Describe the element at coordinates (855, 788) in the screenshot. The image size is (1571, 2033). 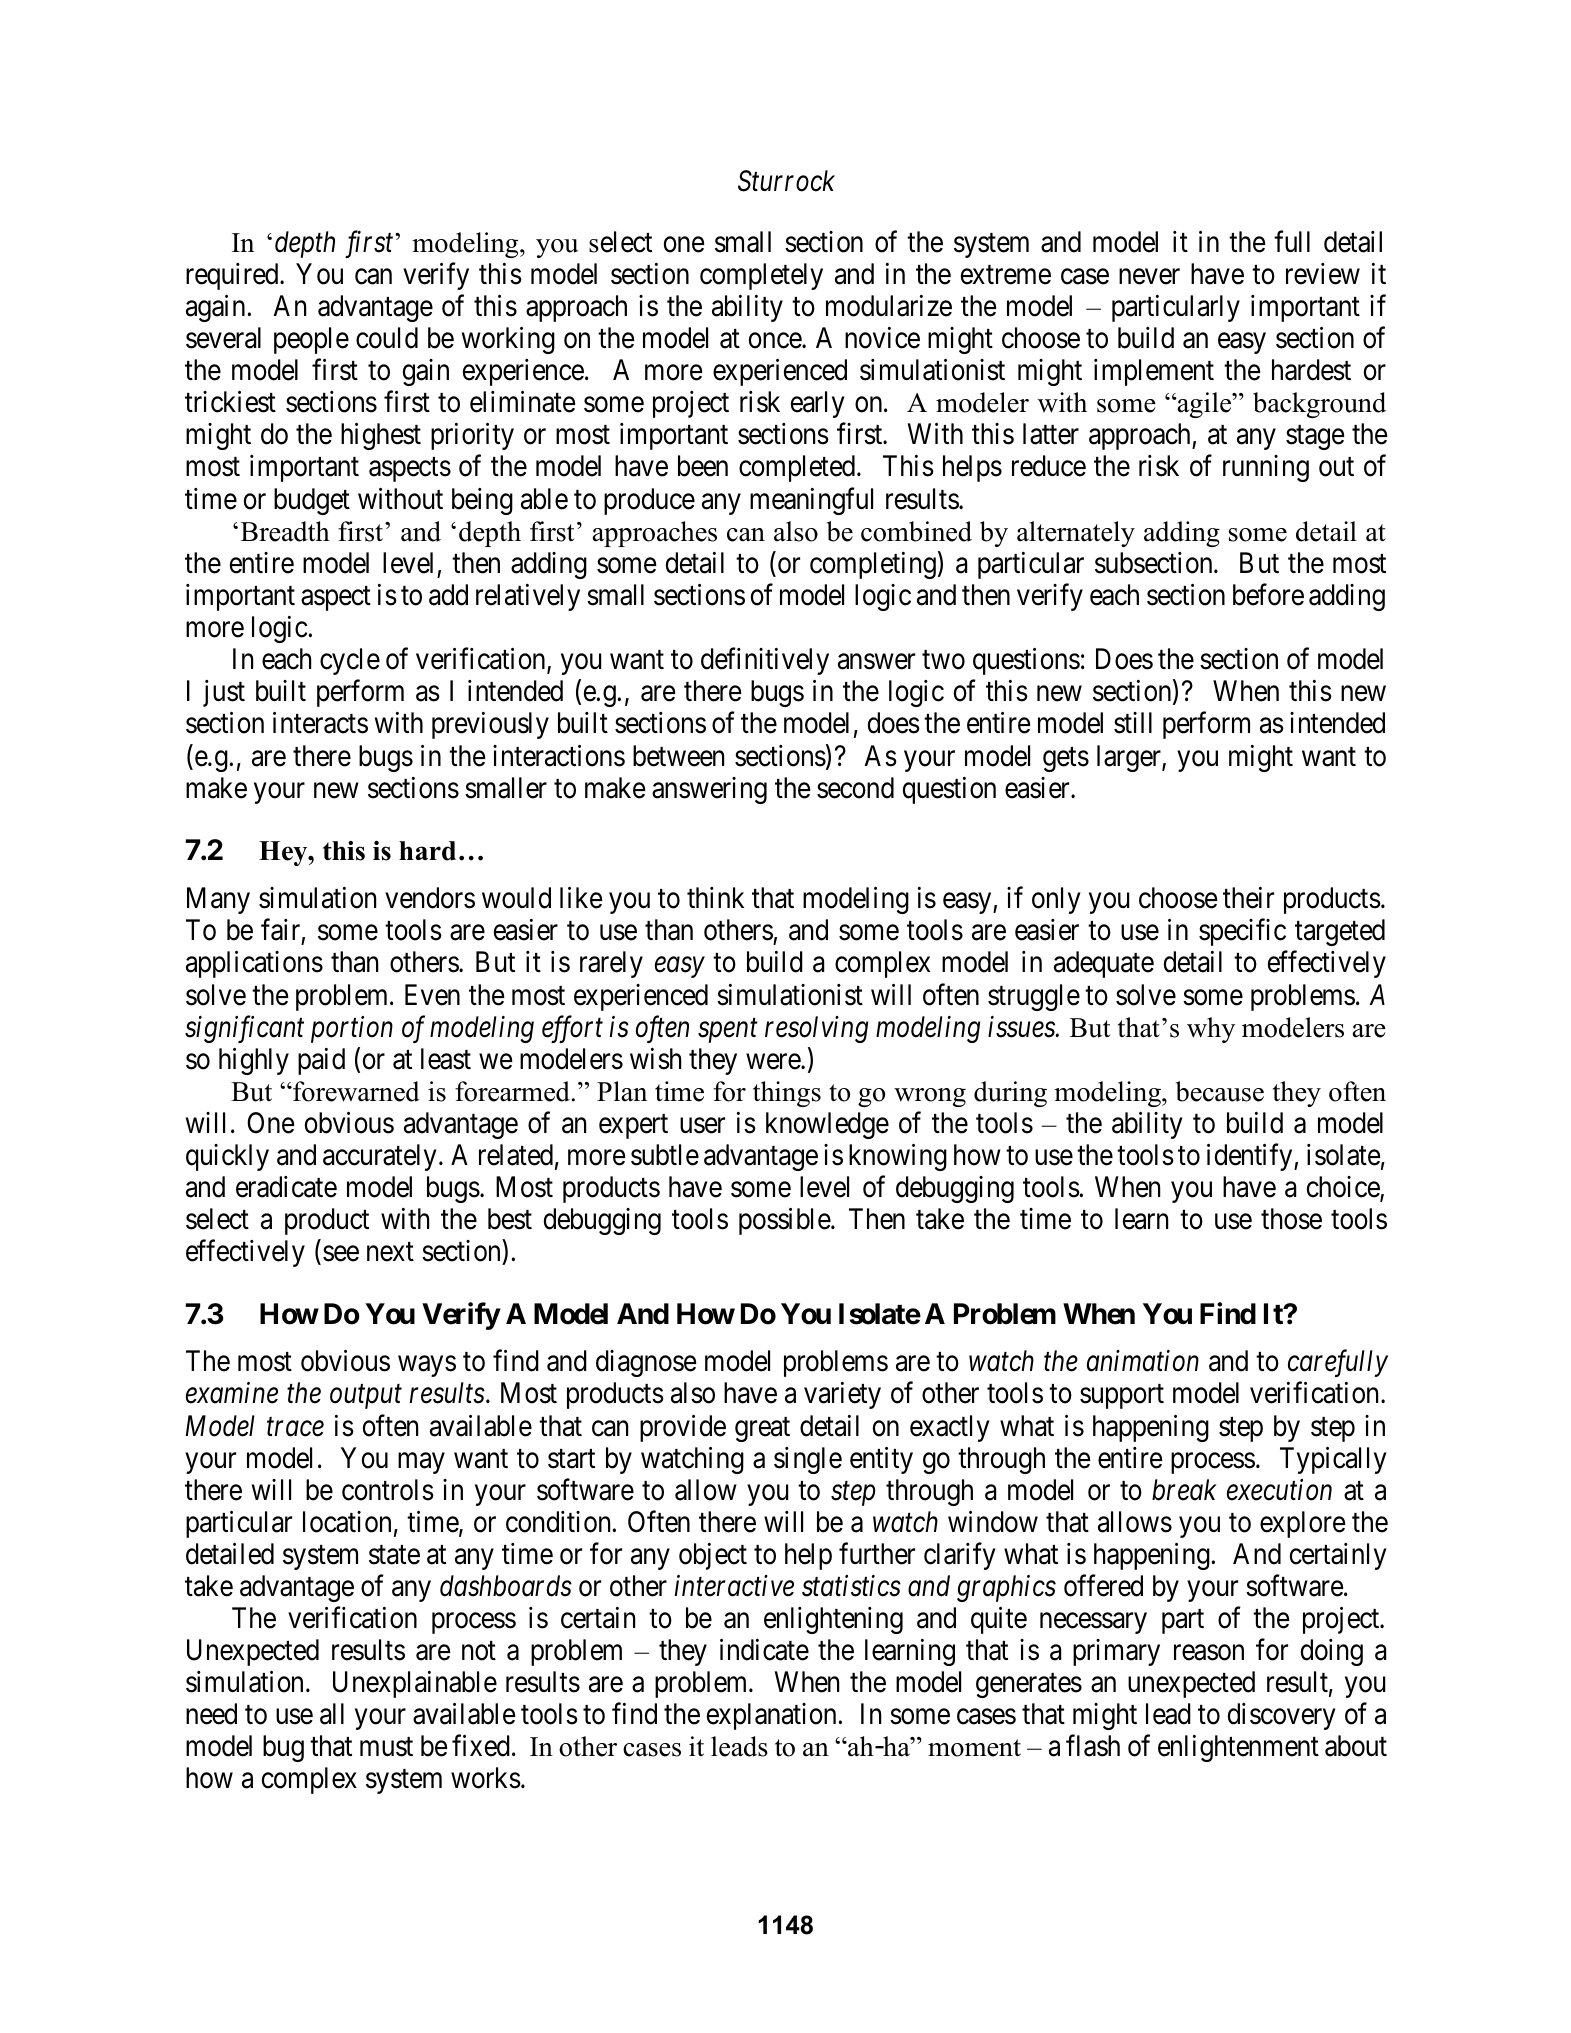
I see `second` at that location.
